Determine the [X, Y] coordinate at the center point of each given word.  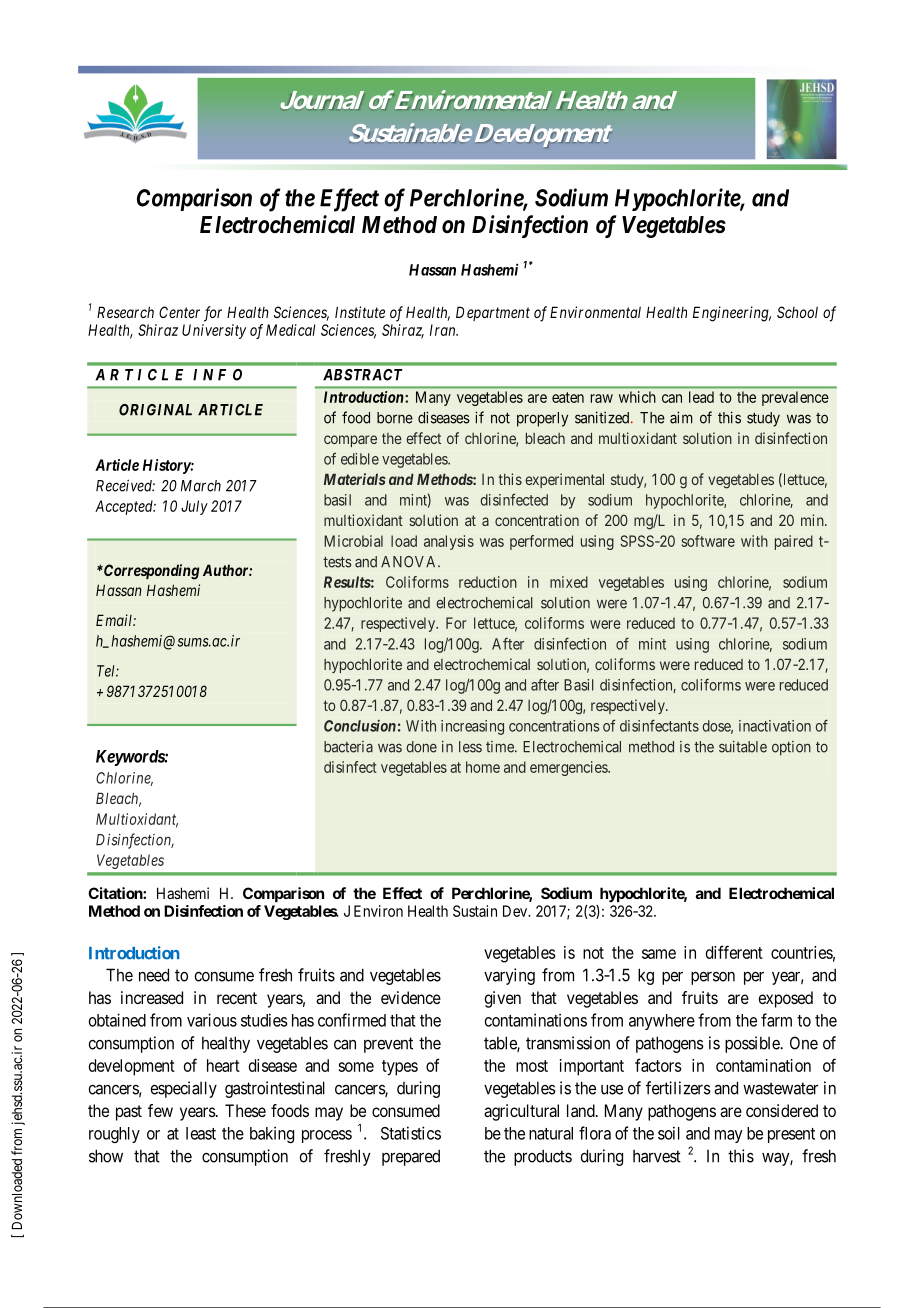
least [201, 1133]
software [708, 541]
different [734, 952]
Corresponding [151, 572]
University [214, 331]
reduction [488, 582]
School [797, 312]
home [483, 767]
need [154, 975]
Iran [444, 330]
